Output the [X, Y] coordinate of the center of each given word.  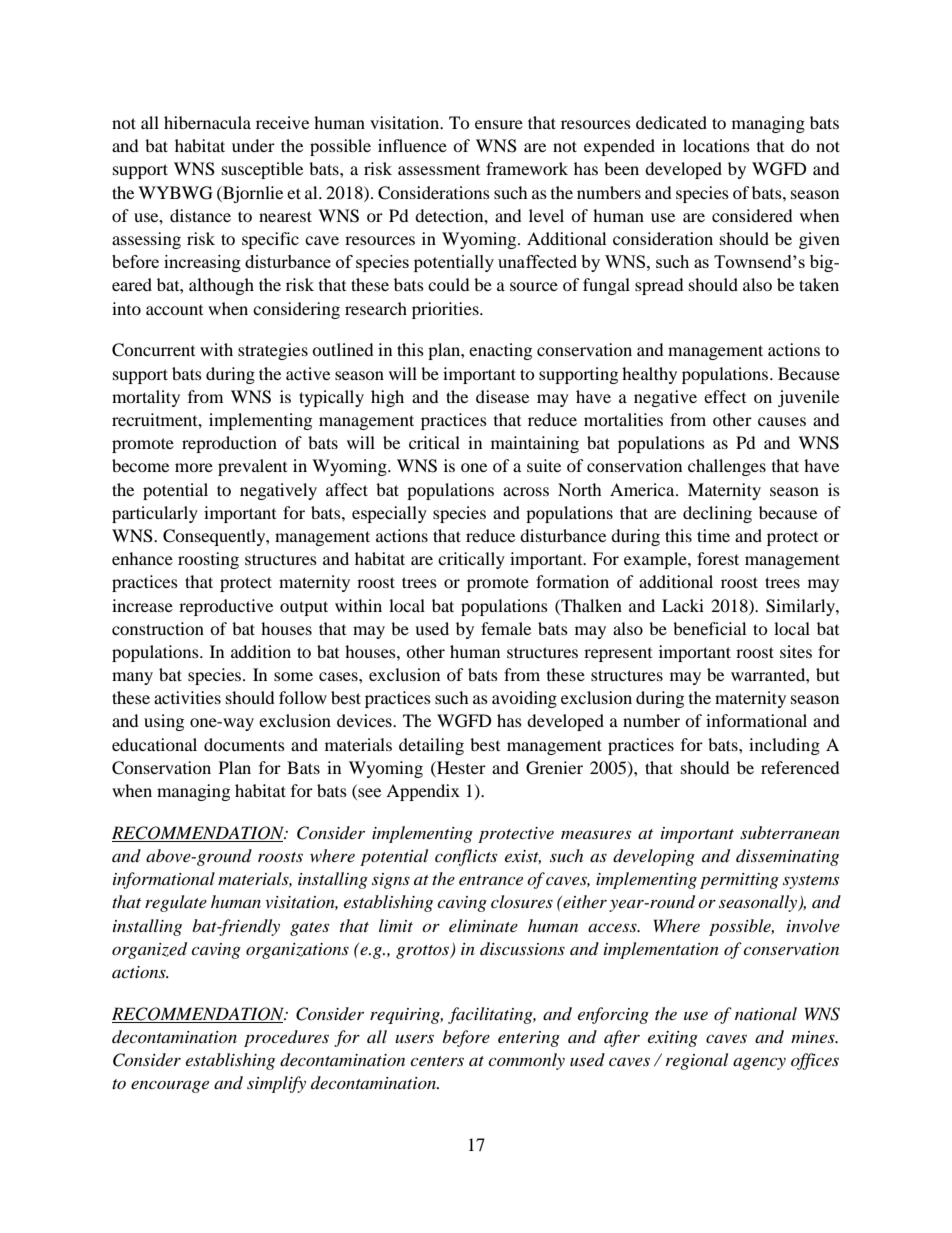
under [253, 145]
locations [716, 145]
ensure [499, 124]
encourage [170, 1086]
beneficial [709, 628]
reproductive [226, 607]
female [506, 628]
